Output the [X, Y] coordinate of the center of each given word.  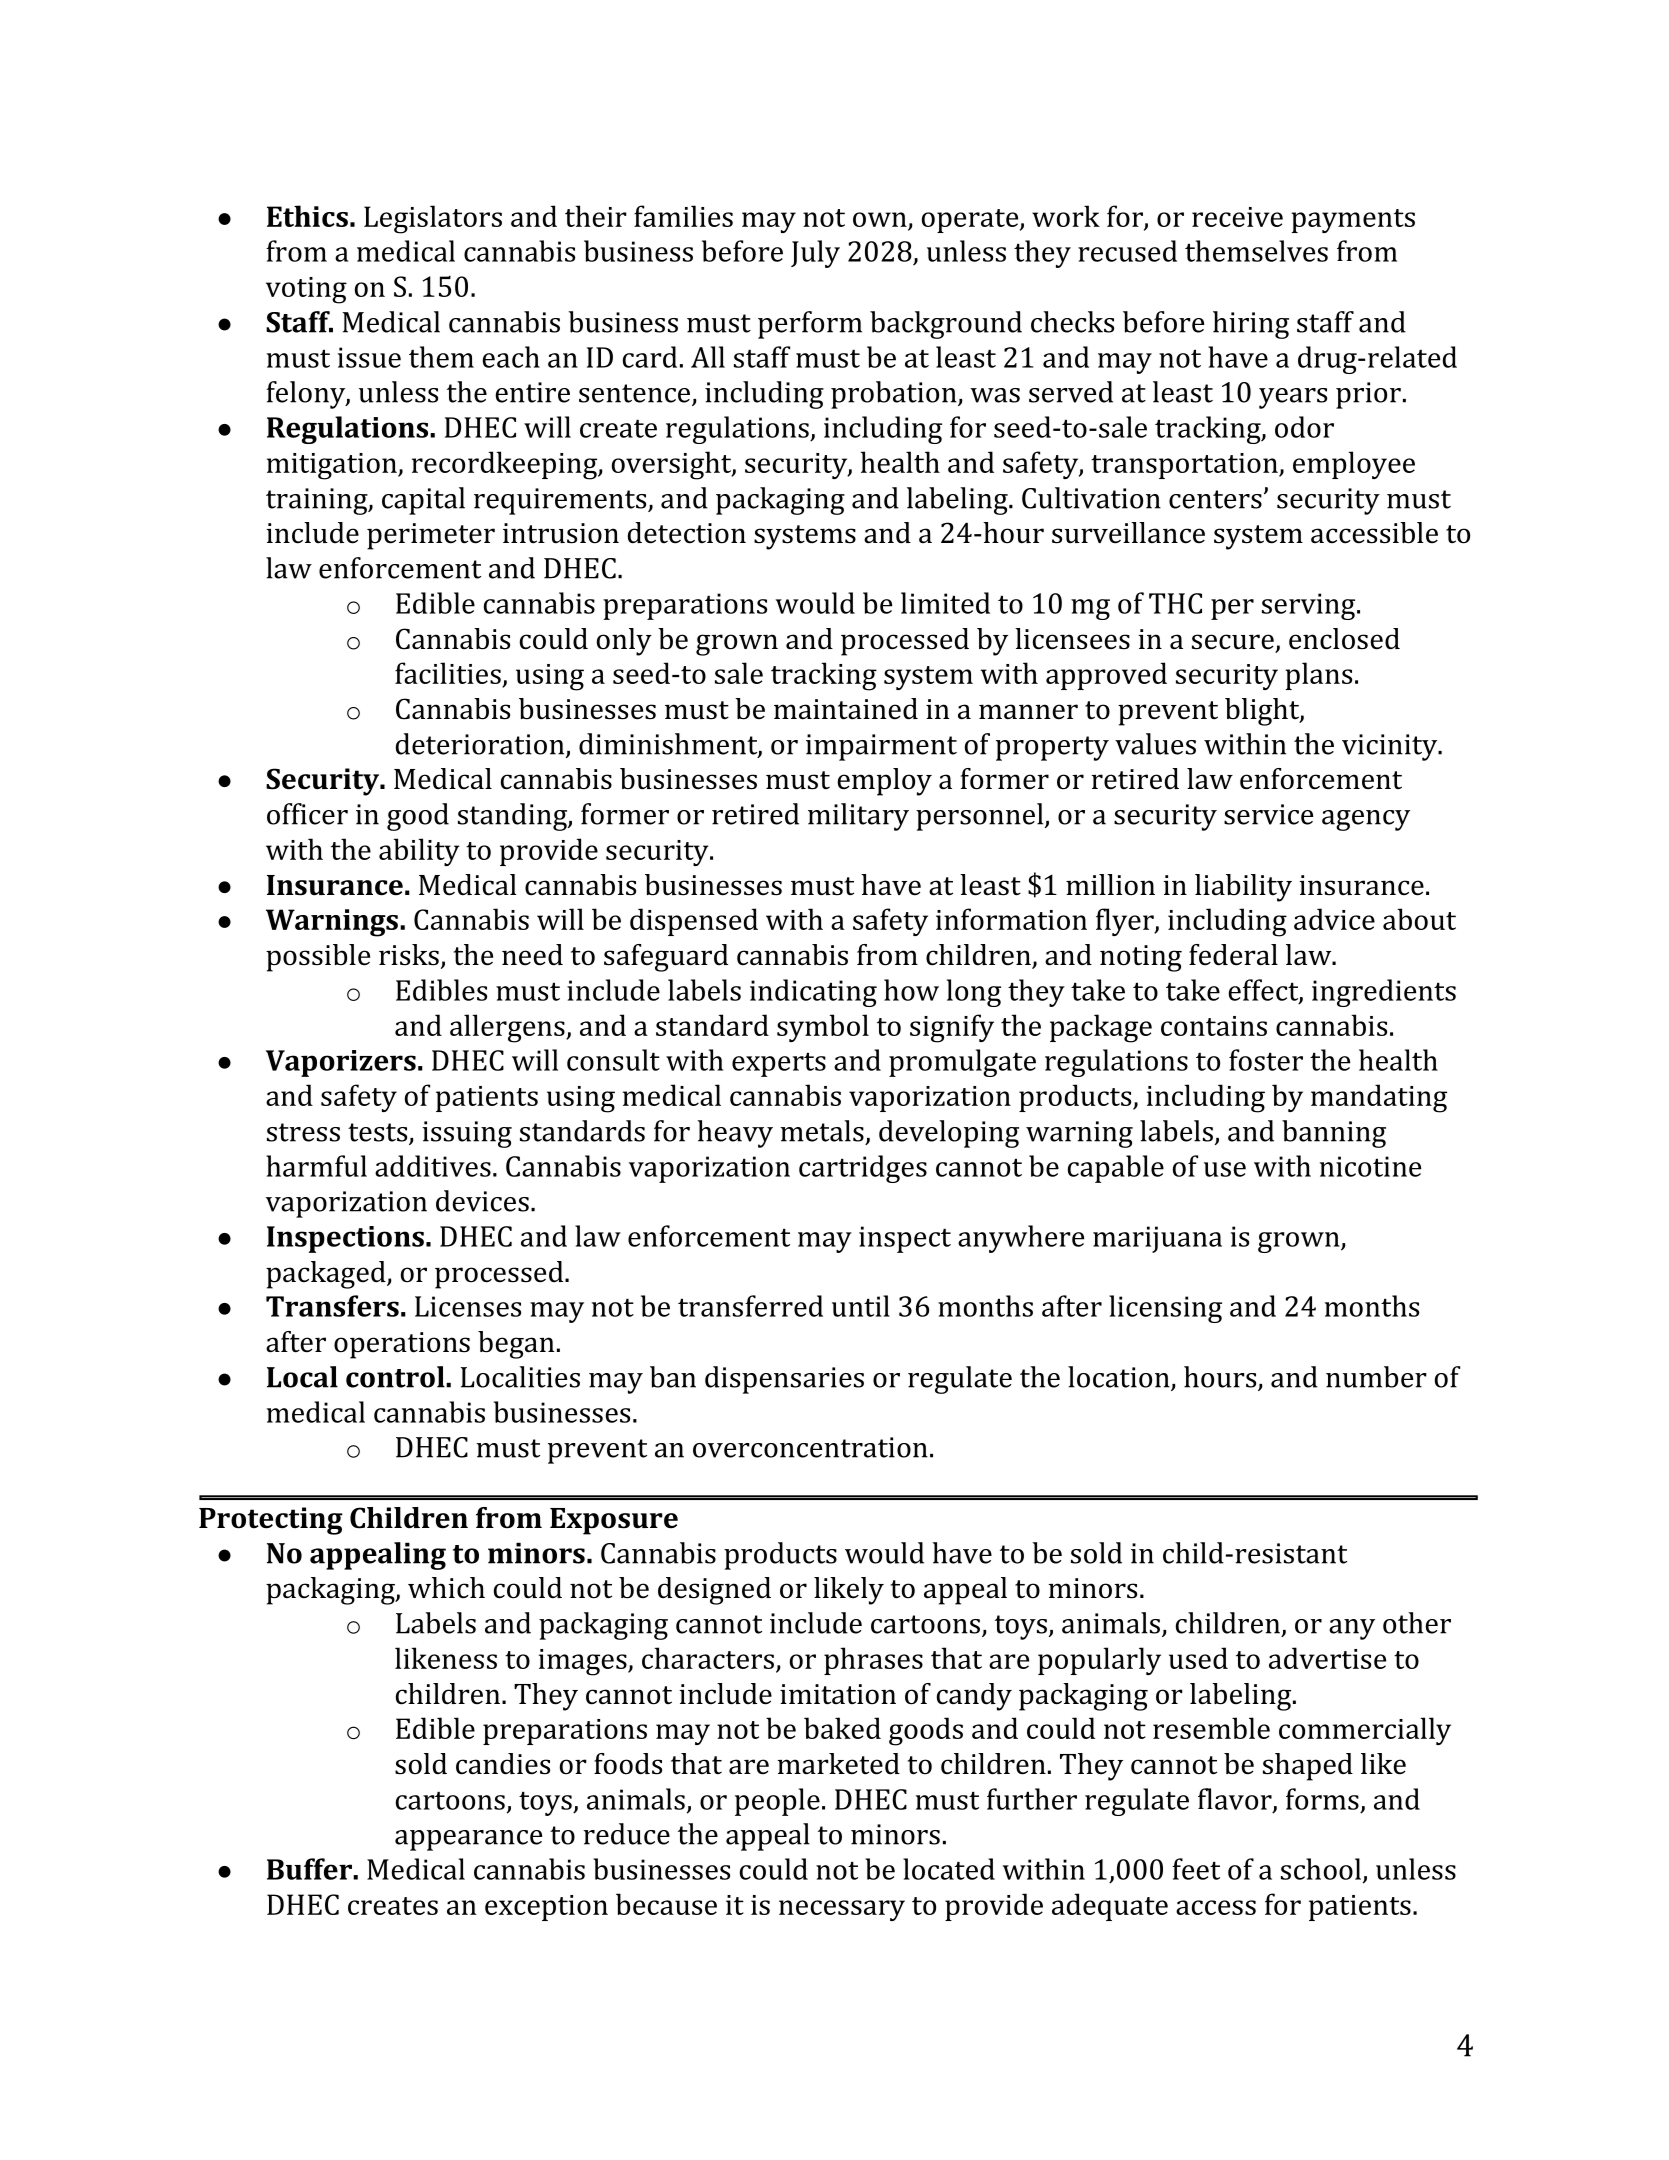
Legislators [433, 219]
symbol [823, 1028]
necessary [842, 1910]
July [815, 254]
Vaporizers [341, 1063]
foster [1266, 1060]
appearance [468, 1840]
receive [1237, 217]
